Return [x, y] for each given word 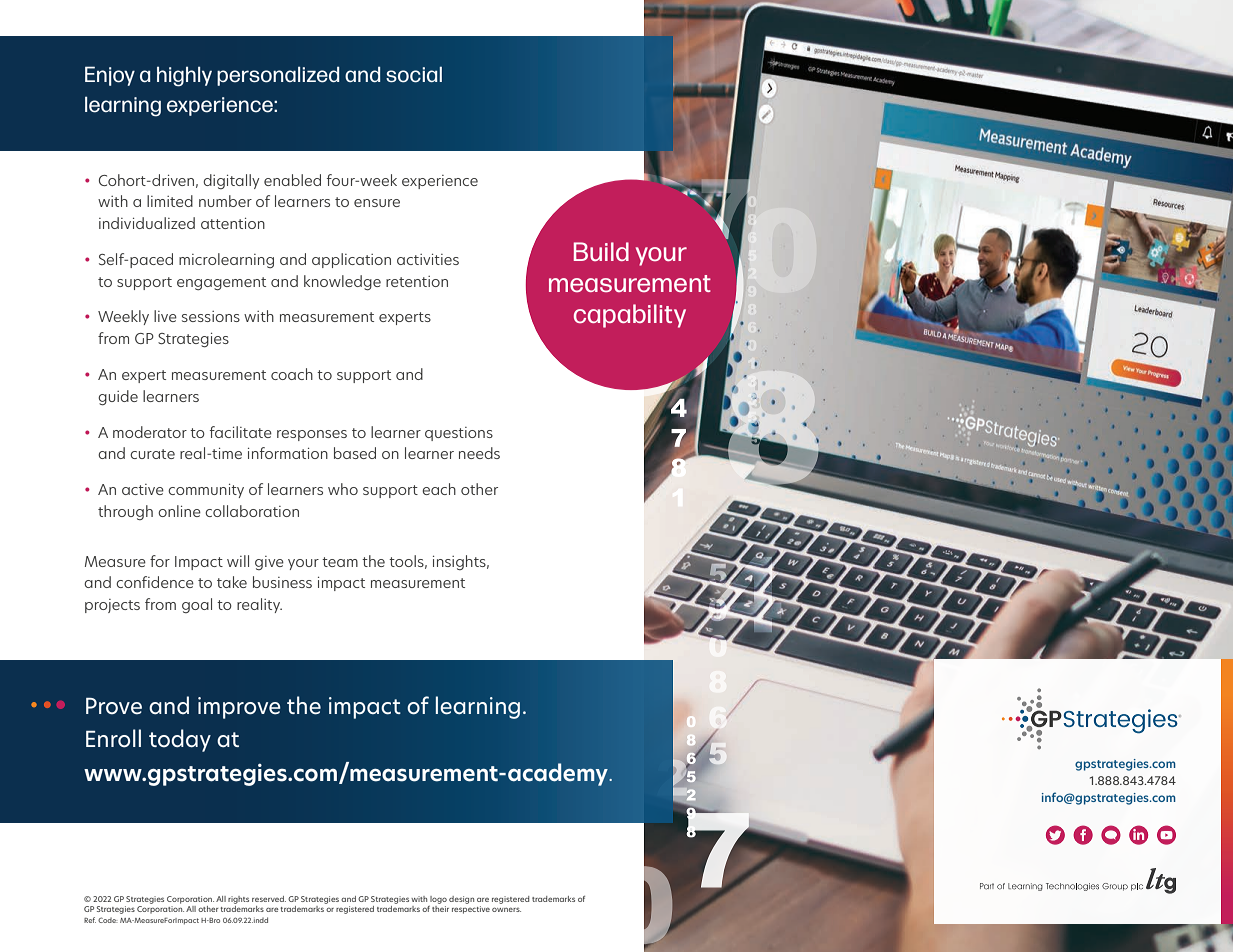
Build [601, 251]
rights [238, 900]
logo [438, 900]
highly [184, 76]
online [179, 511]
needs [479, 453]
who [343, 489]
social [414, 74]
